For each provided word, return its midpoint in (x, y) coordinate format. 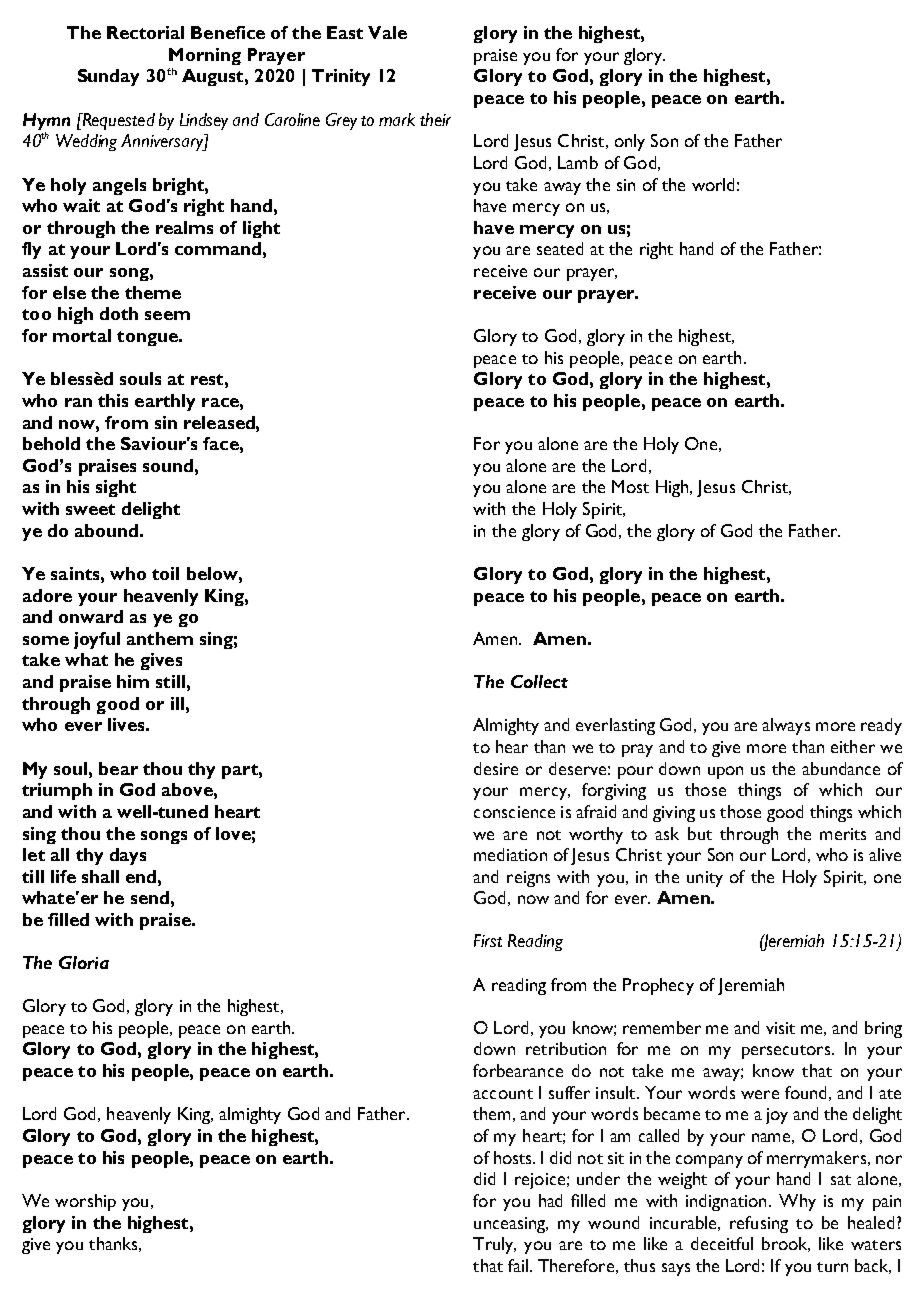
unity (705, 879)
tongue (148, 338)
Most (630, 486)
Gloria (84, 962)
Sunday (108, 77)
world (713, 184)
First (488, 940)
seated (560, 248)
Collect (539, 681)
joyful (97, 640)
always (786, 726)
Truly (494, 1245)
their (435, 119)
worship (85, 1202)
